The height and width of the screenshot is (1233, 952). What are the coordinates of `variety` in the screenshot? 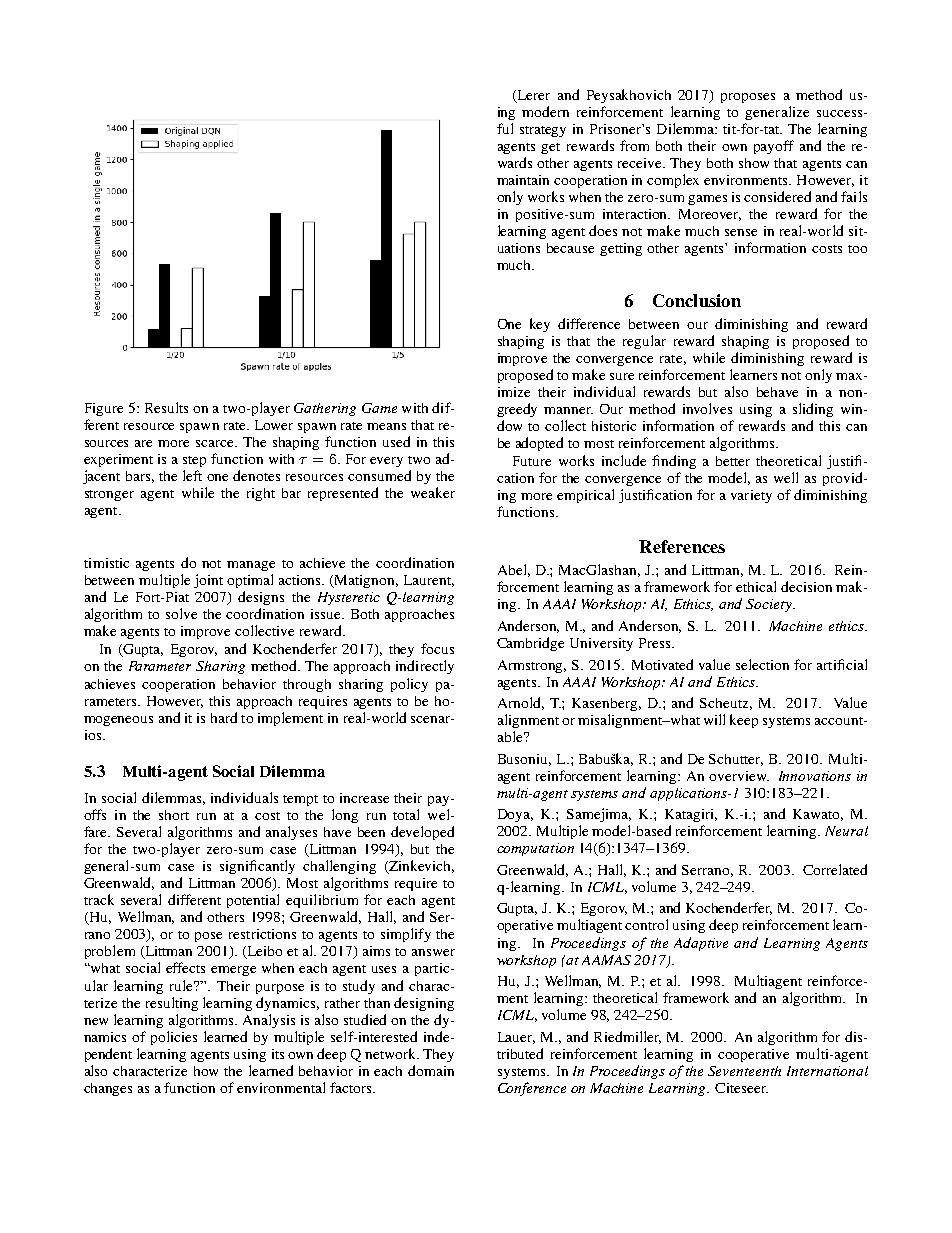 It's located at (751, 496).
